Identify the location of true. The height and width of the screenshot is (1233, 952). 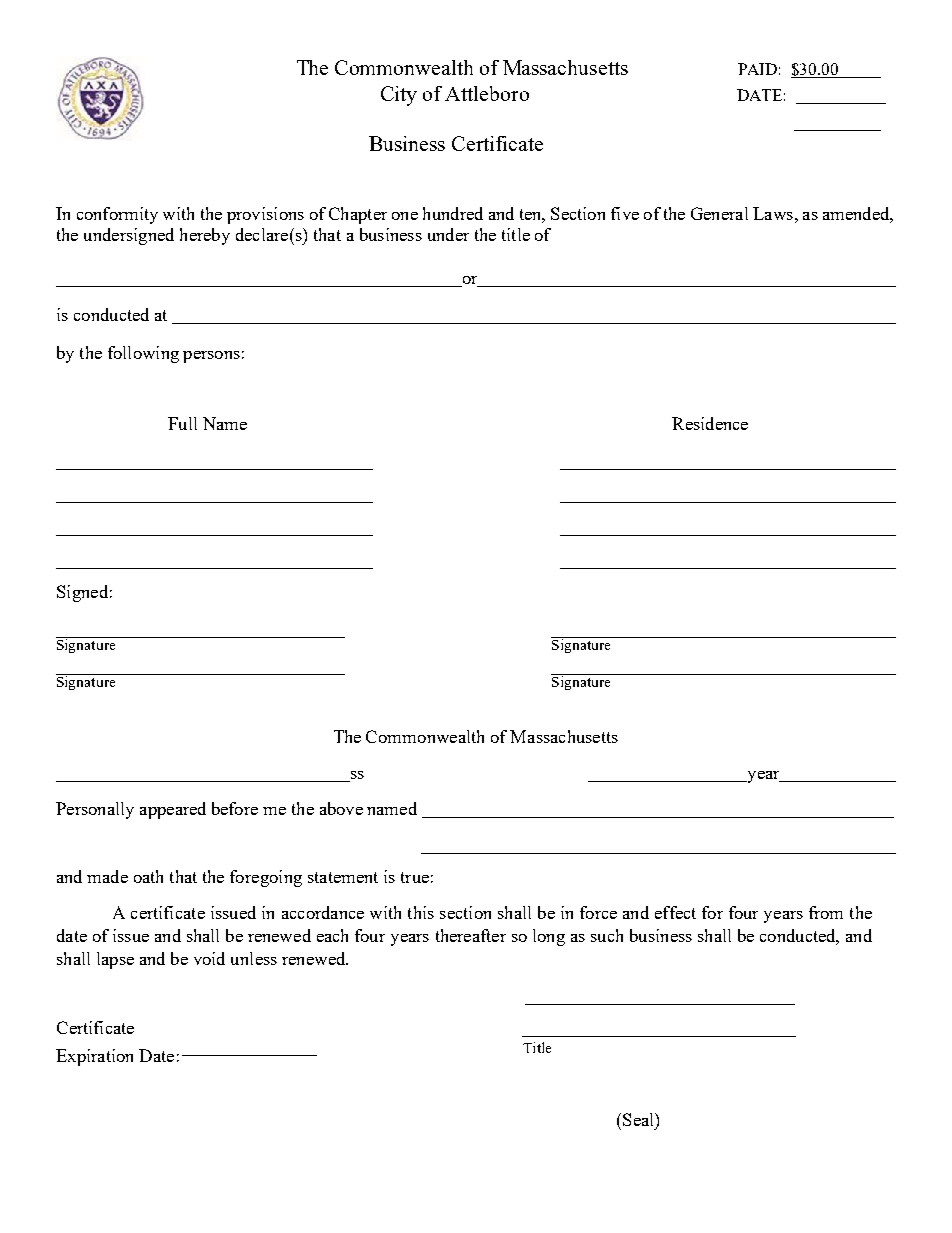
(415, 877).
